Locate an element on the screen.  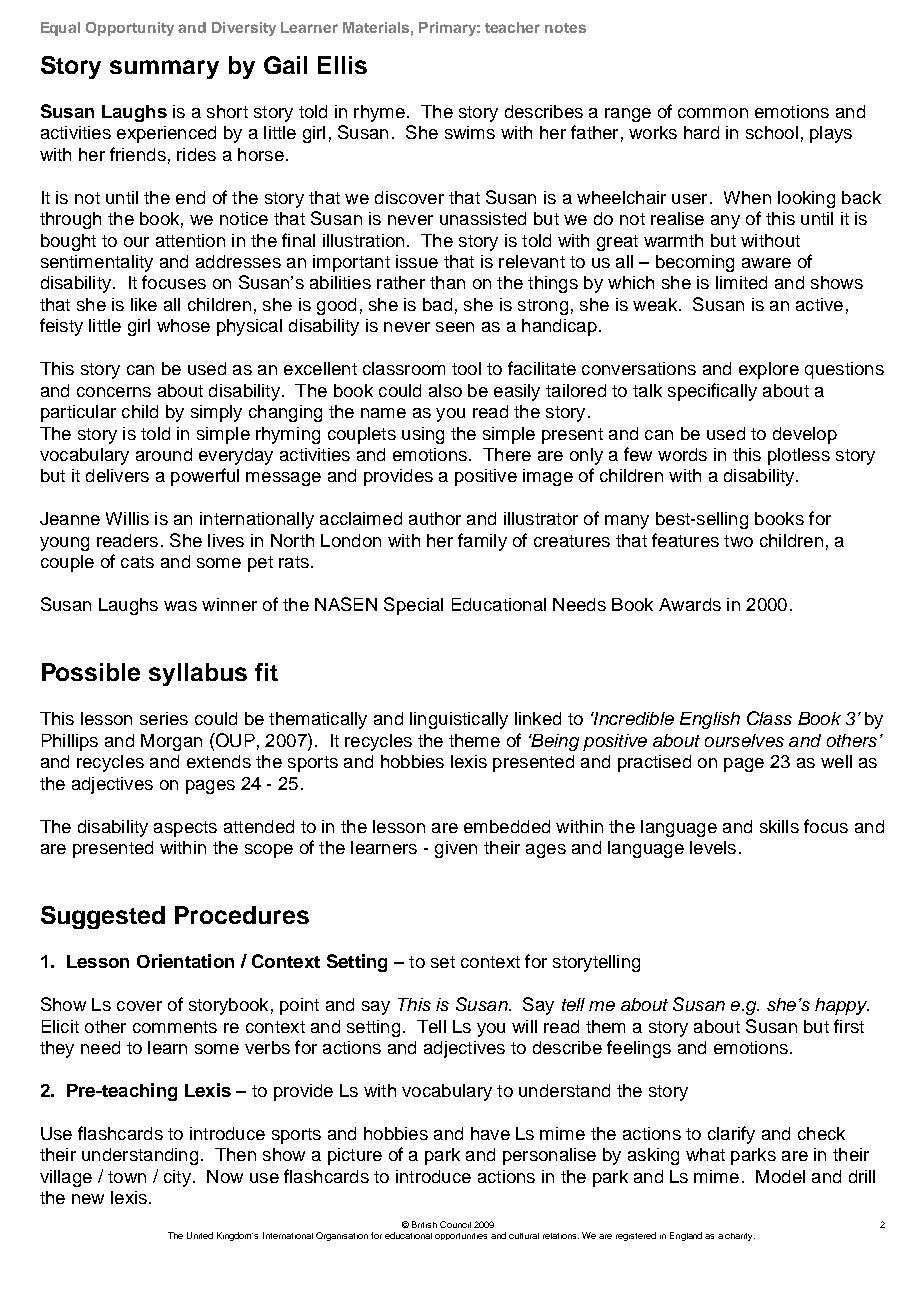
teacher is located at coordinates (512, 27).
